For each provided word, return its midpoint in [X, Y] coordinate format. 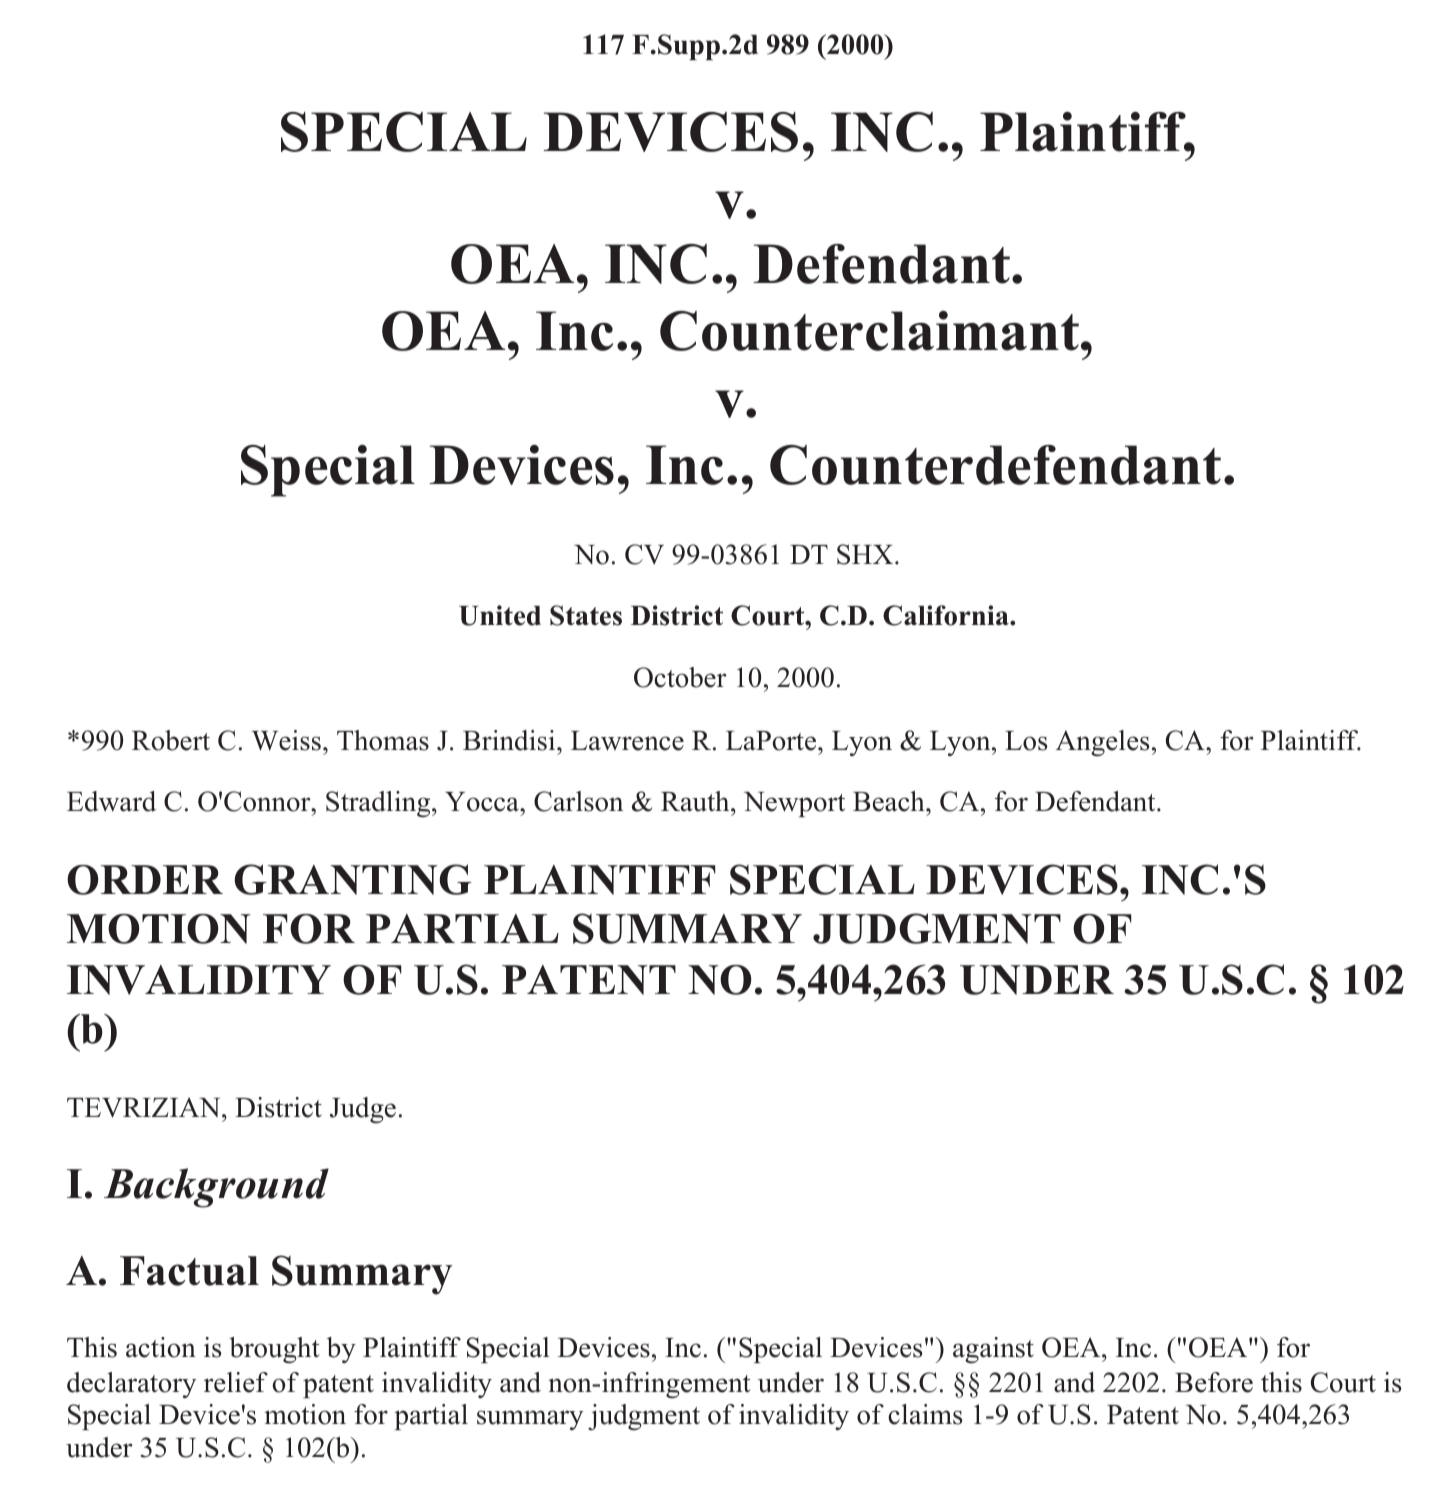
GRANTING [353, 879]
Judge [363, 1110]
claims [925, 1414]
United [500, 615]
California [947, 615]
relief [236, 1382]
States [586, 615]
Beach [890, 801]
